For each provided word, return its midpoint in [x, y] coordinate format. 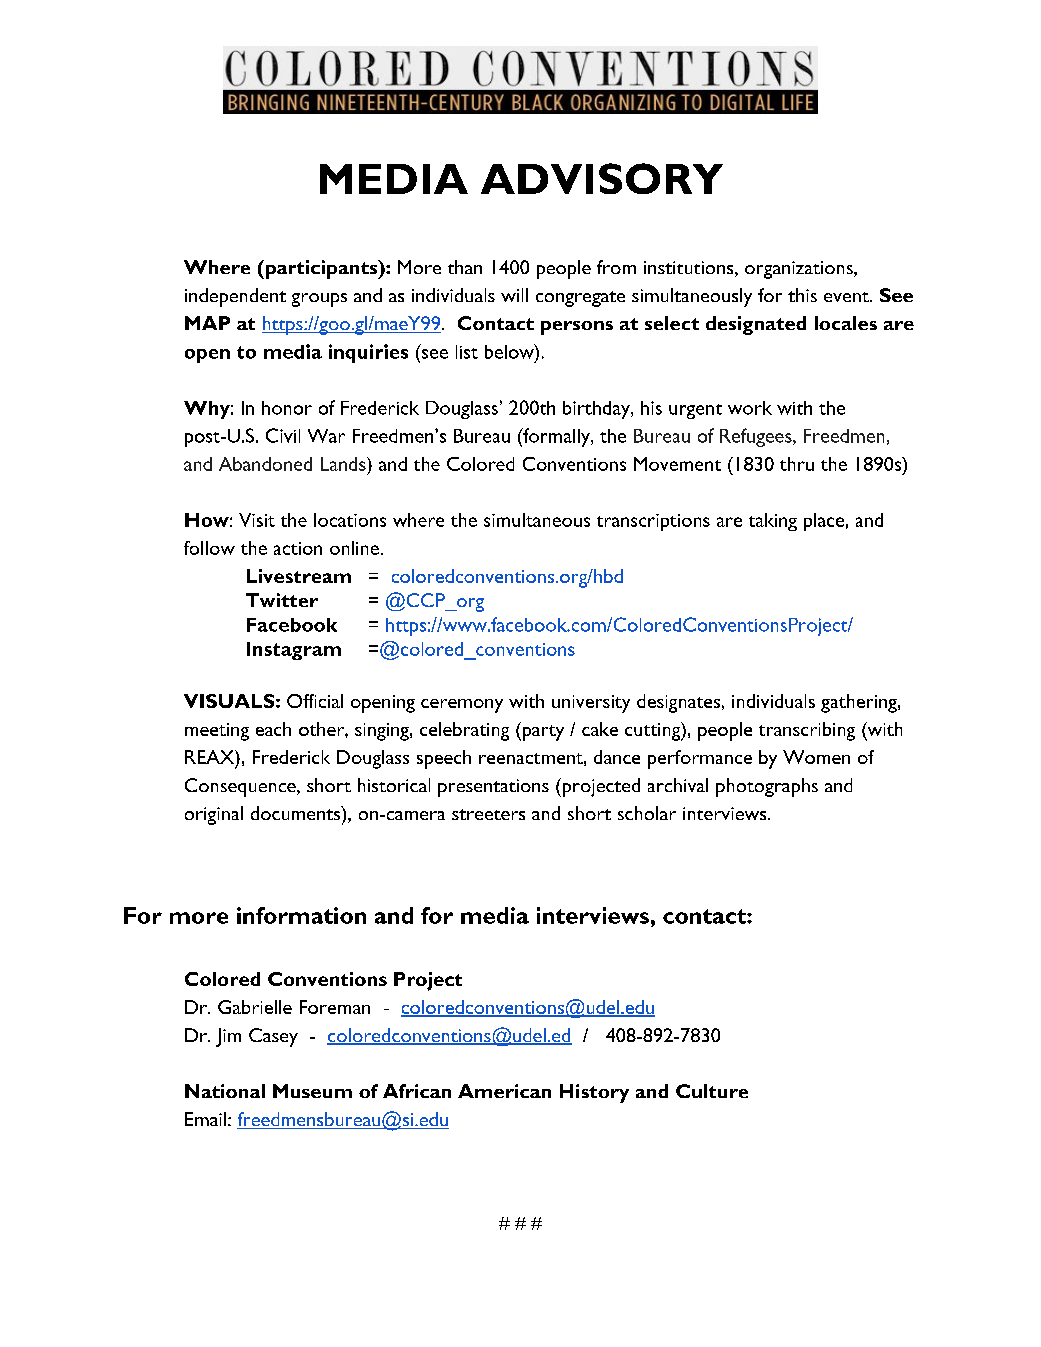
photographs [767, 787]
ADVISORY [602, 178]
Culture [712, 1091]
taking [773, 522]
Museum [312, 1091]
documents [296, 813]
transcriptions [653, 522]
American [504, 1091]
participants [321, 269]
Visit [257, 520]
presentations [493, 788]
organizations [800, 270]
